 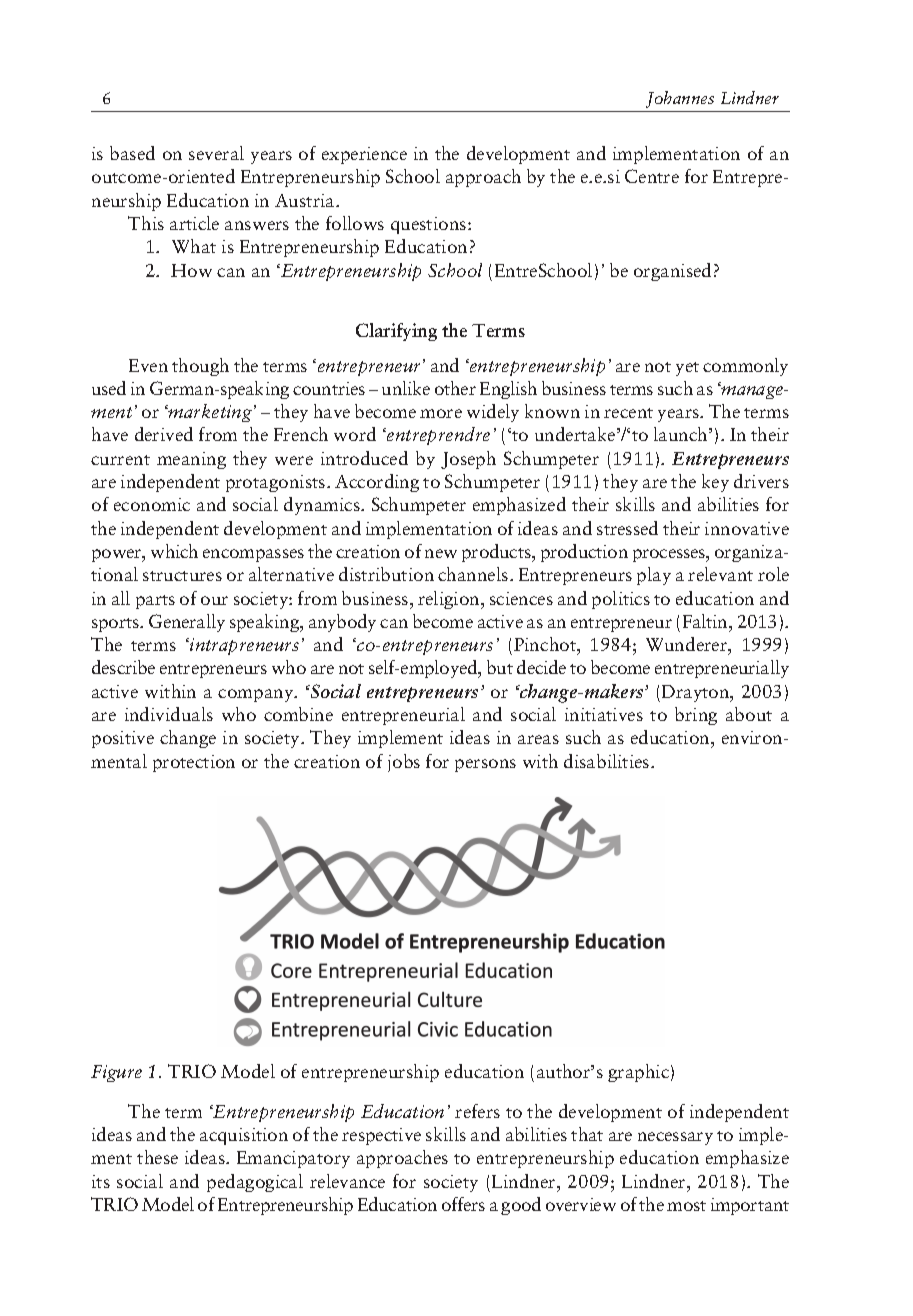 I want to click on most, so click(x=686, y=1206).
